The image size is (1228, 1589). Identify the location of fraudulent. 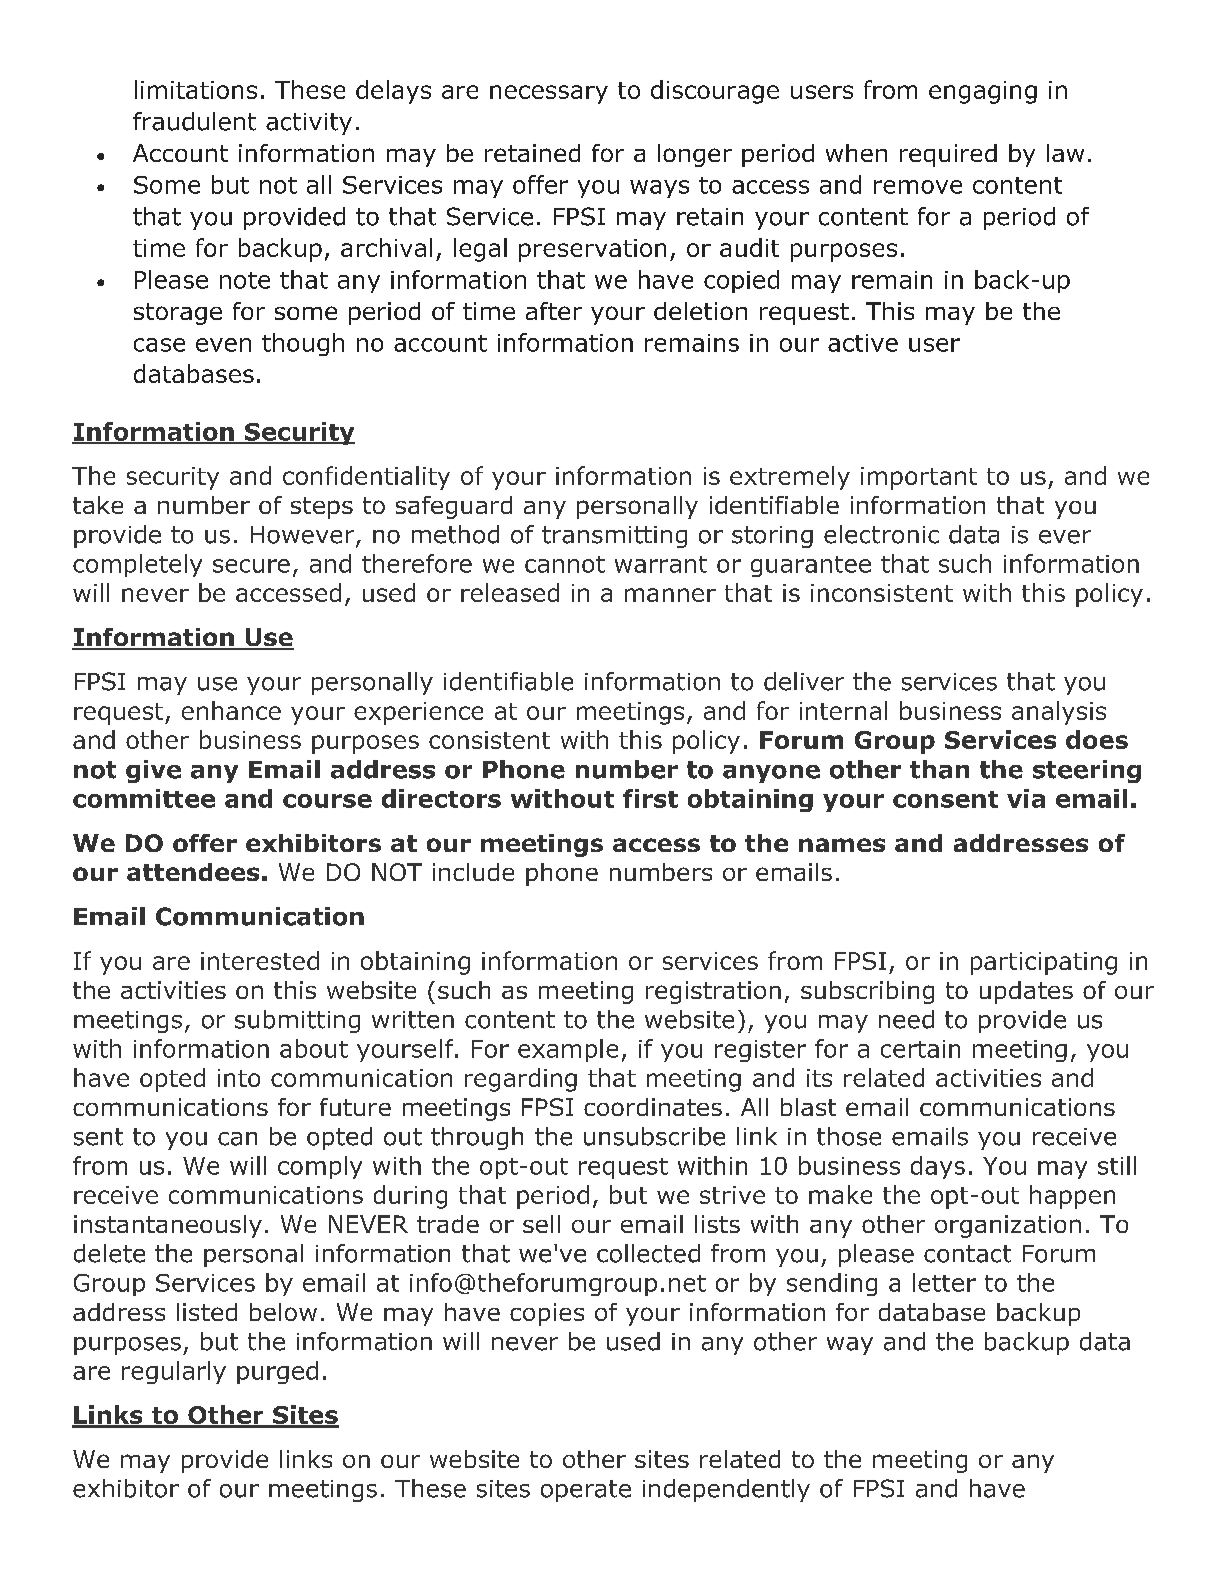
(194, 121).
